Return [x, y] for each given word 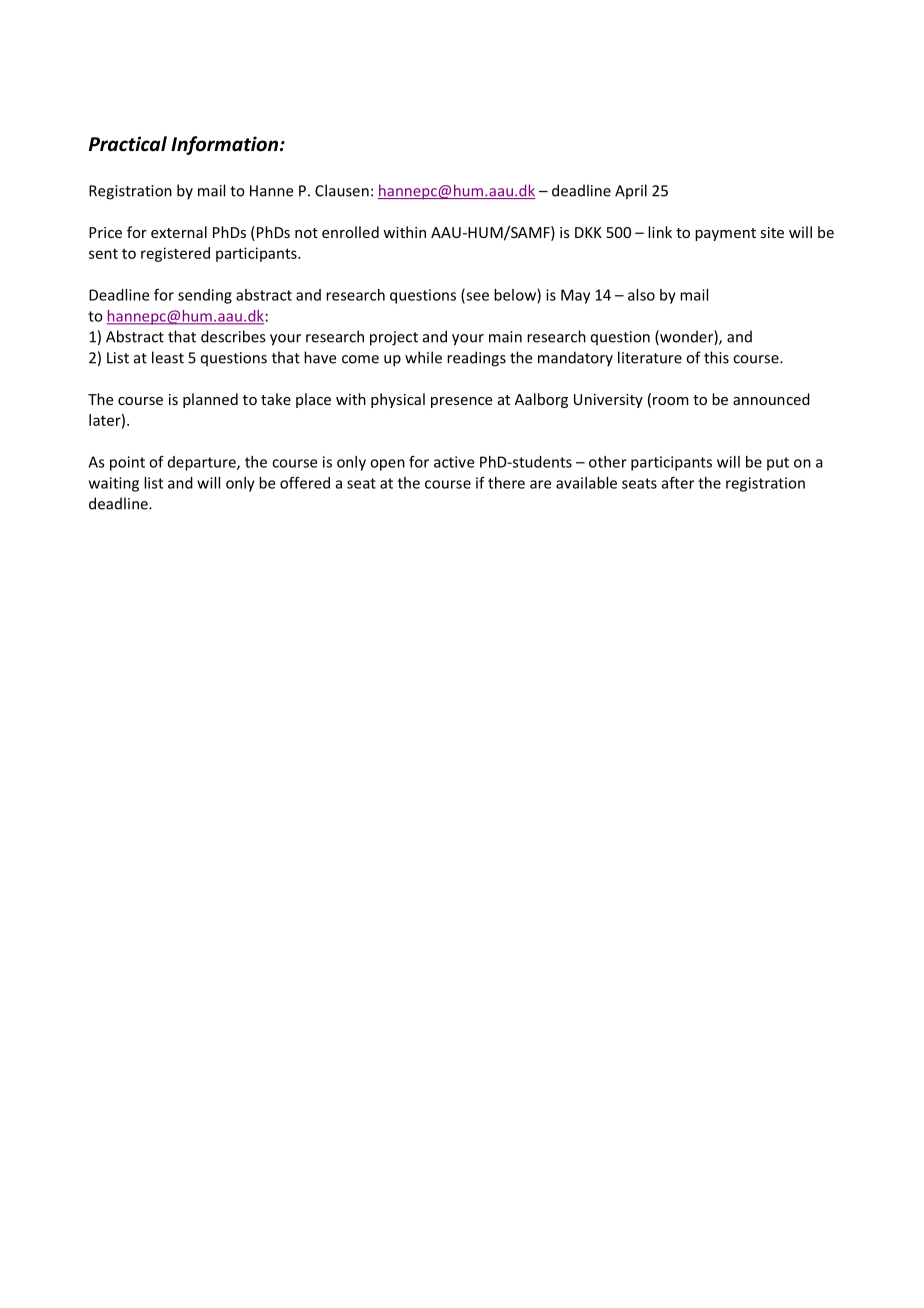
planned [210, 400]
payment [725, 234]
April [631, 191]
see [476, 297]
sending [205, 296]
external [179, 232]
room [671, 401]
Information [224, 145]
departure [203, 463]
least [168, 357]
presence [461, 402]
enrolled [350, 232]
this [716, 357]
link [660, 232]
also [641, 295]
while [423, 357]
